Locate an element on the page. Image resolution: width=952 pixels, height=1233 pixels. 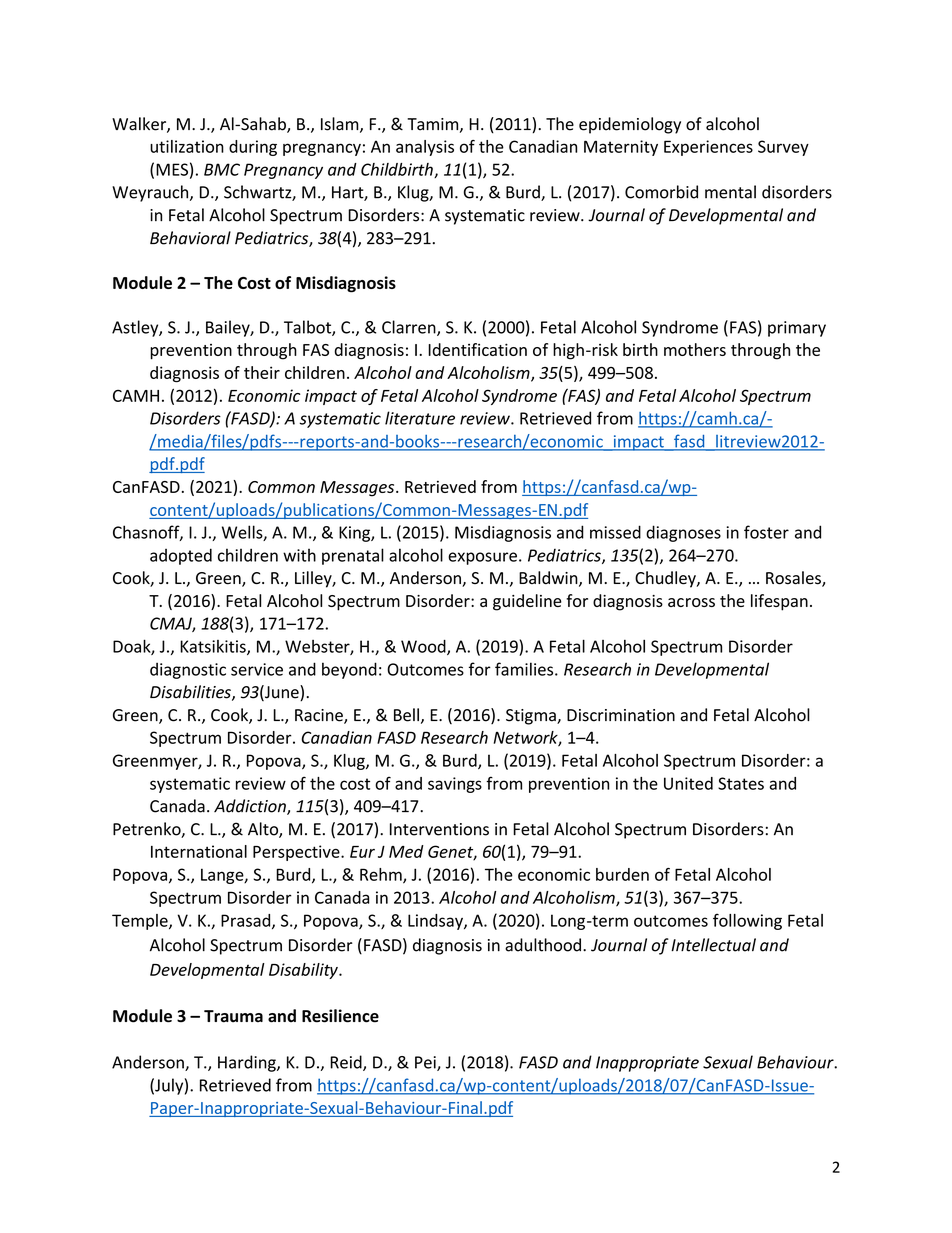
Experiences is located at coordinates (708, 148).
